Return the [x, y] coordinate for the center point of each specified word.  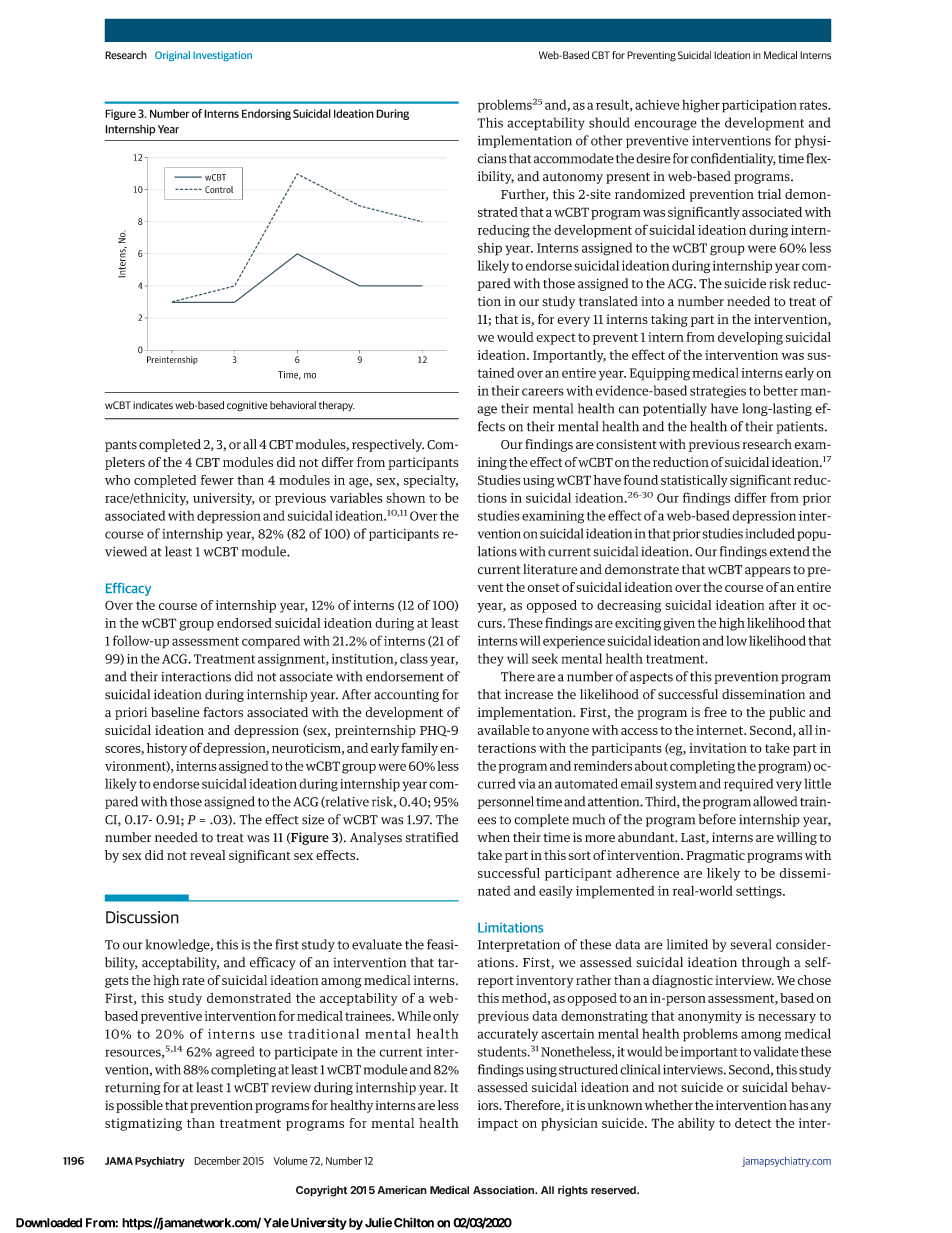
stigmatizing [143, 1124]
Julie [378, 1222]
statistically [694, 481]
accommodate [573, 158]
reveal [207, 855]
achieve [657, 104]
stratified [432, 837]
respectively [388, 445]
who [117, 480]
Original [172, 56]
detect [753, 1123]
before [717, 819]
